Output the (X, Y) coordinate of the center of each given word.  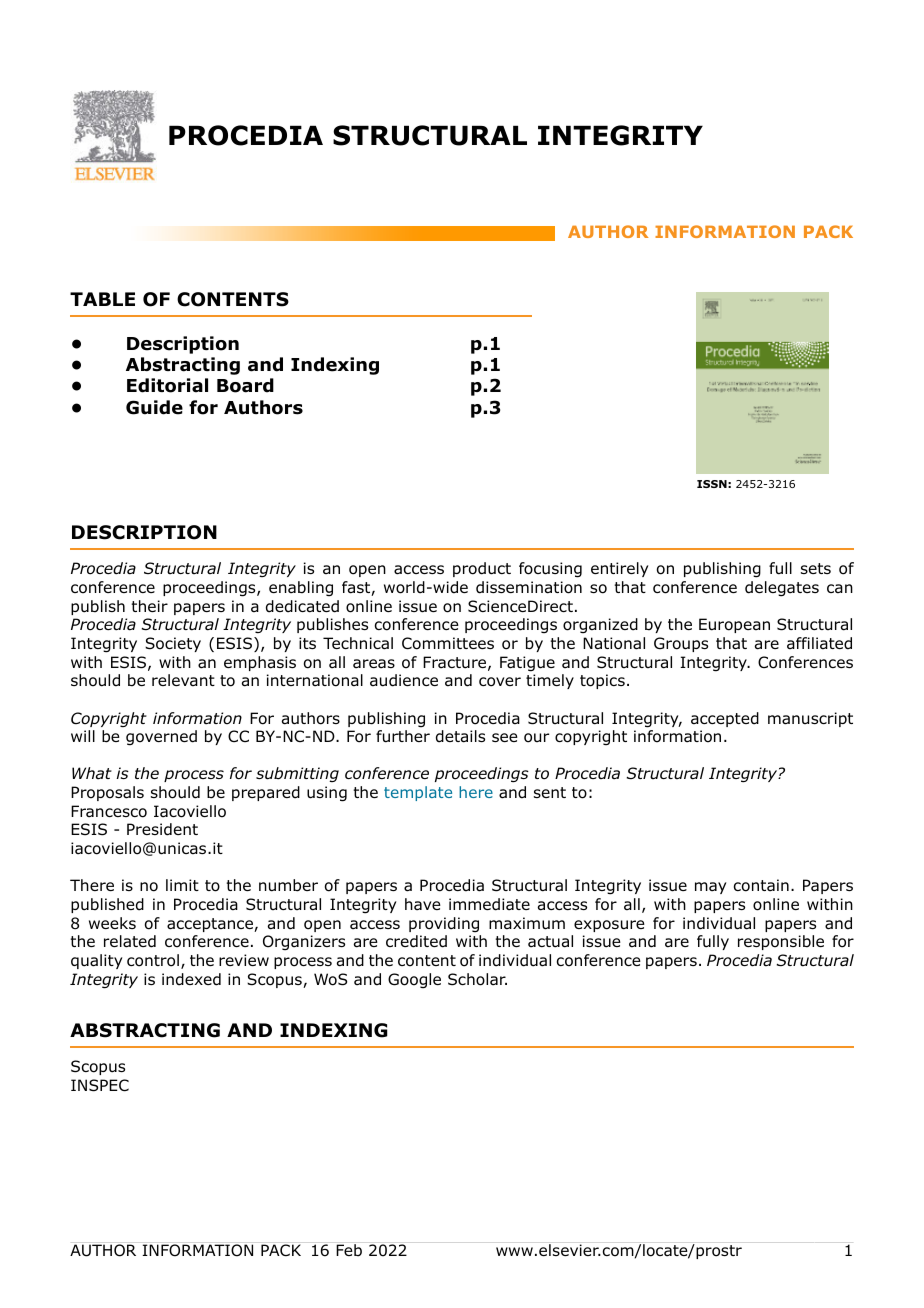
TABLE (102, 299)
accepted (725, 719)
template (418, 793)
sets (816, 568)
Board (245, 385)
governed (161, 738)
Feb (349, 1250)
